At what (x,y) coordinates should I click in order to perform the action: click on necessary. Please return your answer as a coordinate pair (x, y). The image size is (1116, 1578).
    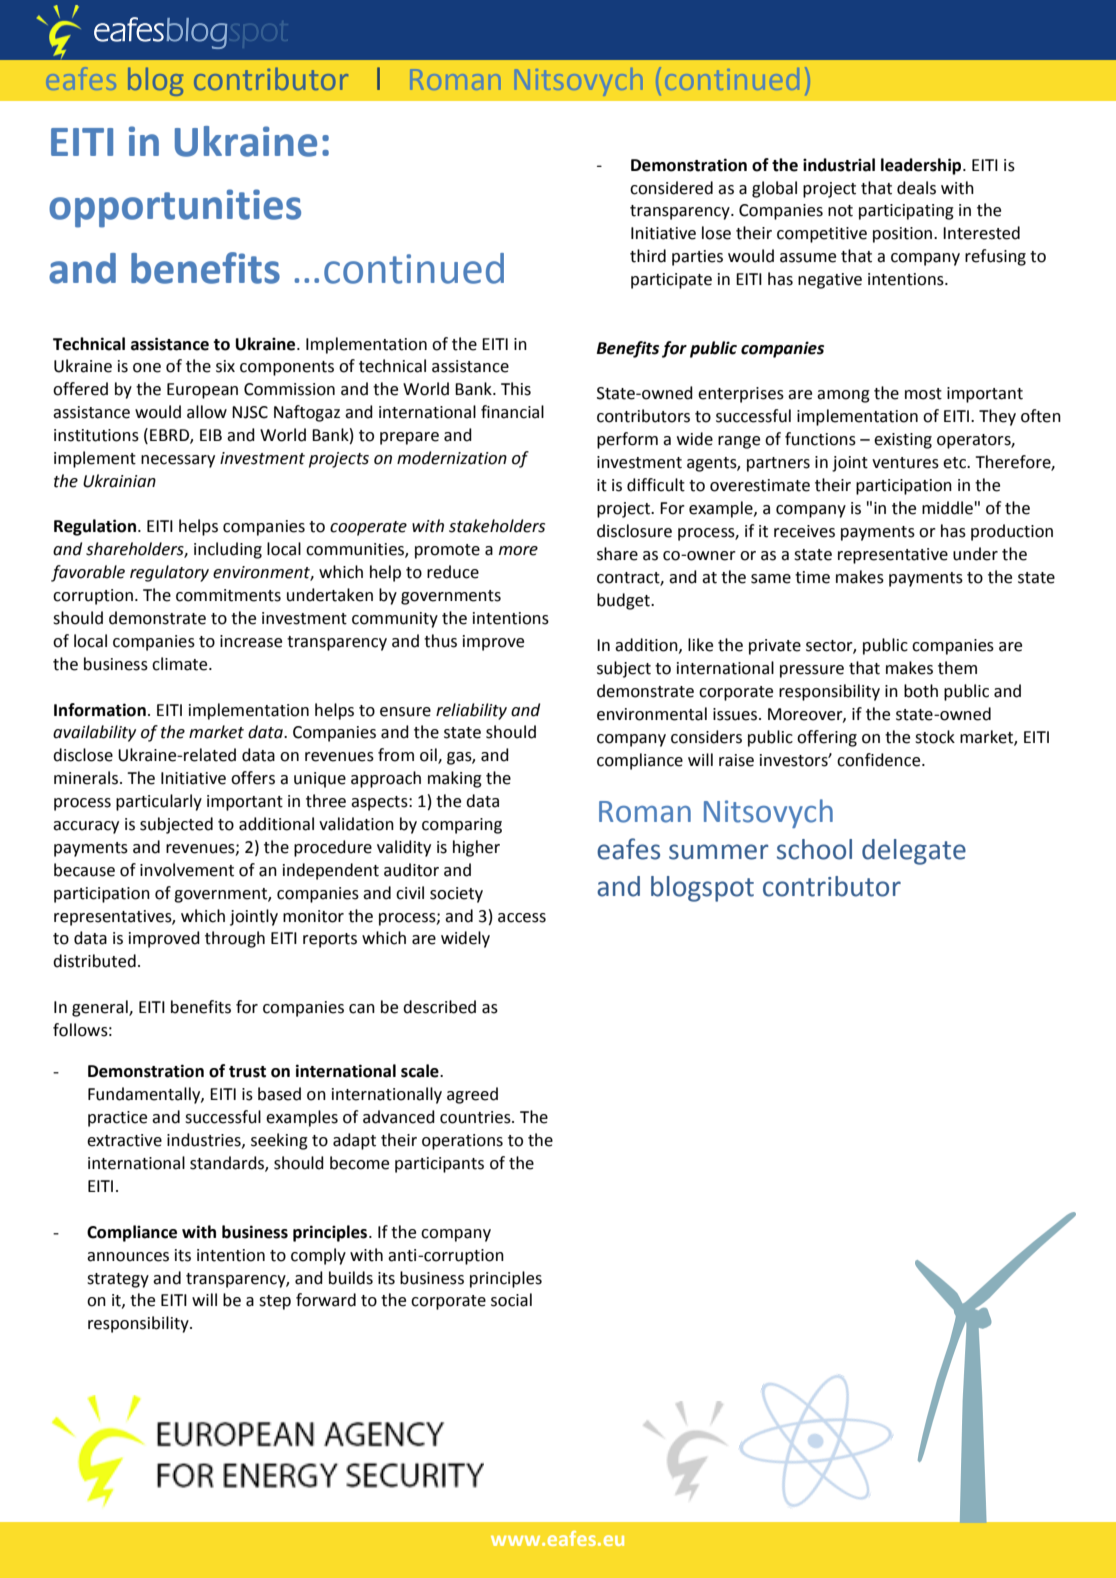
    Looking at the image, I should click on (178, 461).
